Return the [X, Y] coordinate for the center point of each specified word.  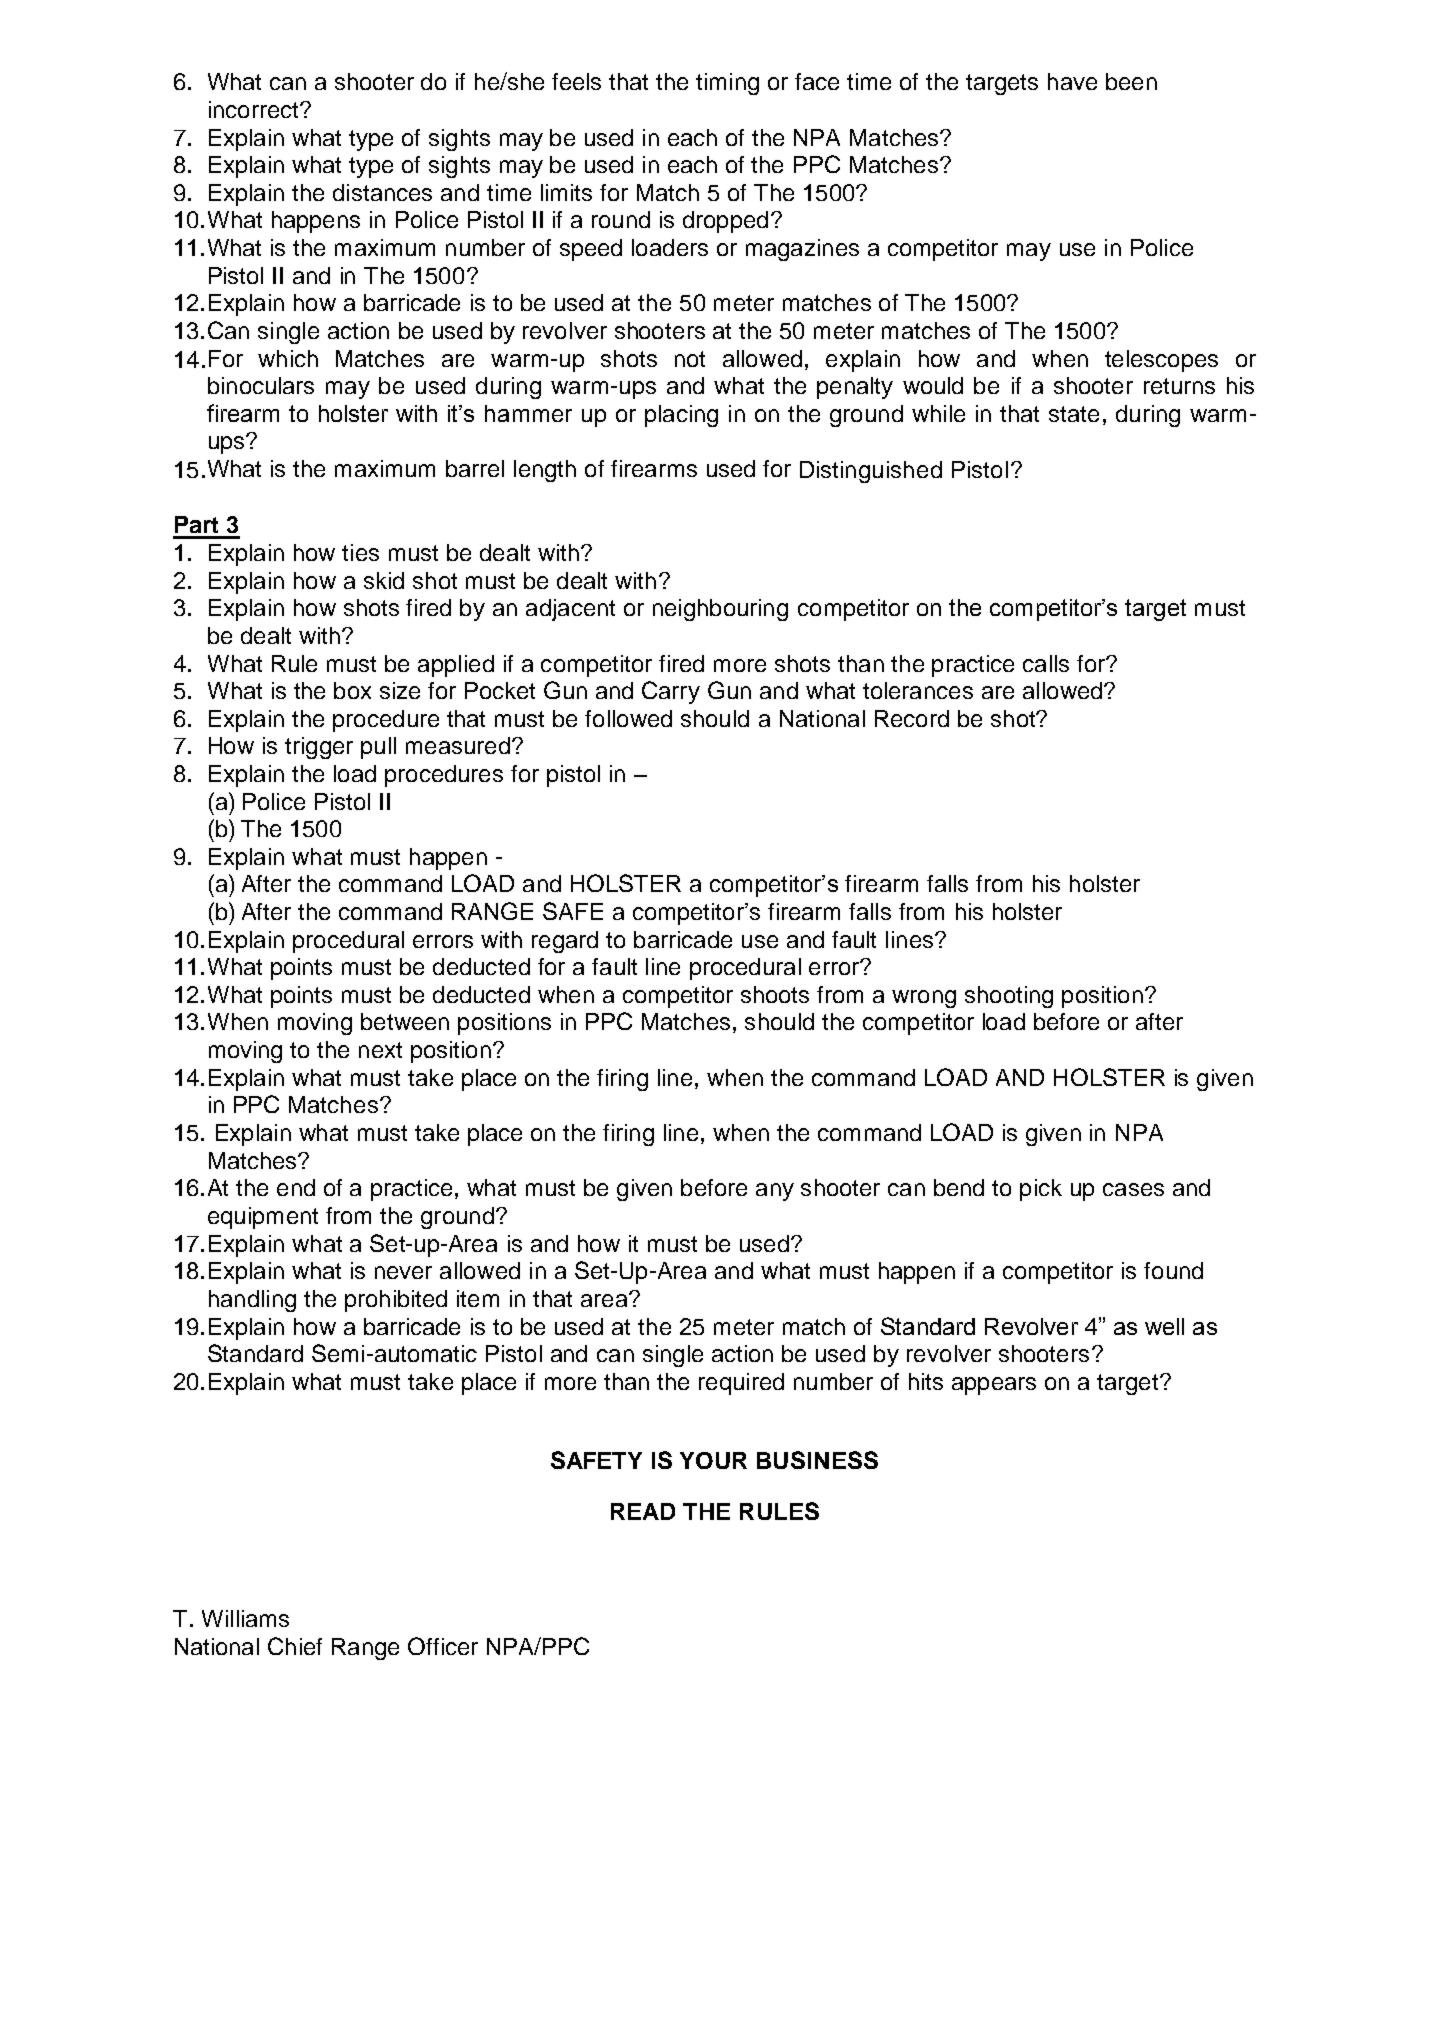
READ [643, 1511]
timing [727, 84]
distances [382, 192]
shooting [1009, 997]
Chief [295, 1646]
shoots [775, 994]
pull [378, 748]
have [1072, 81]
